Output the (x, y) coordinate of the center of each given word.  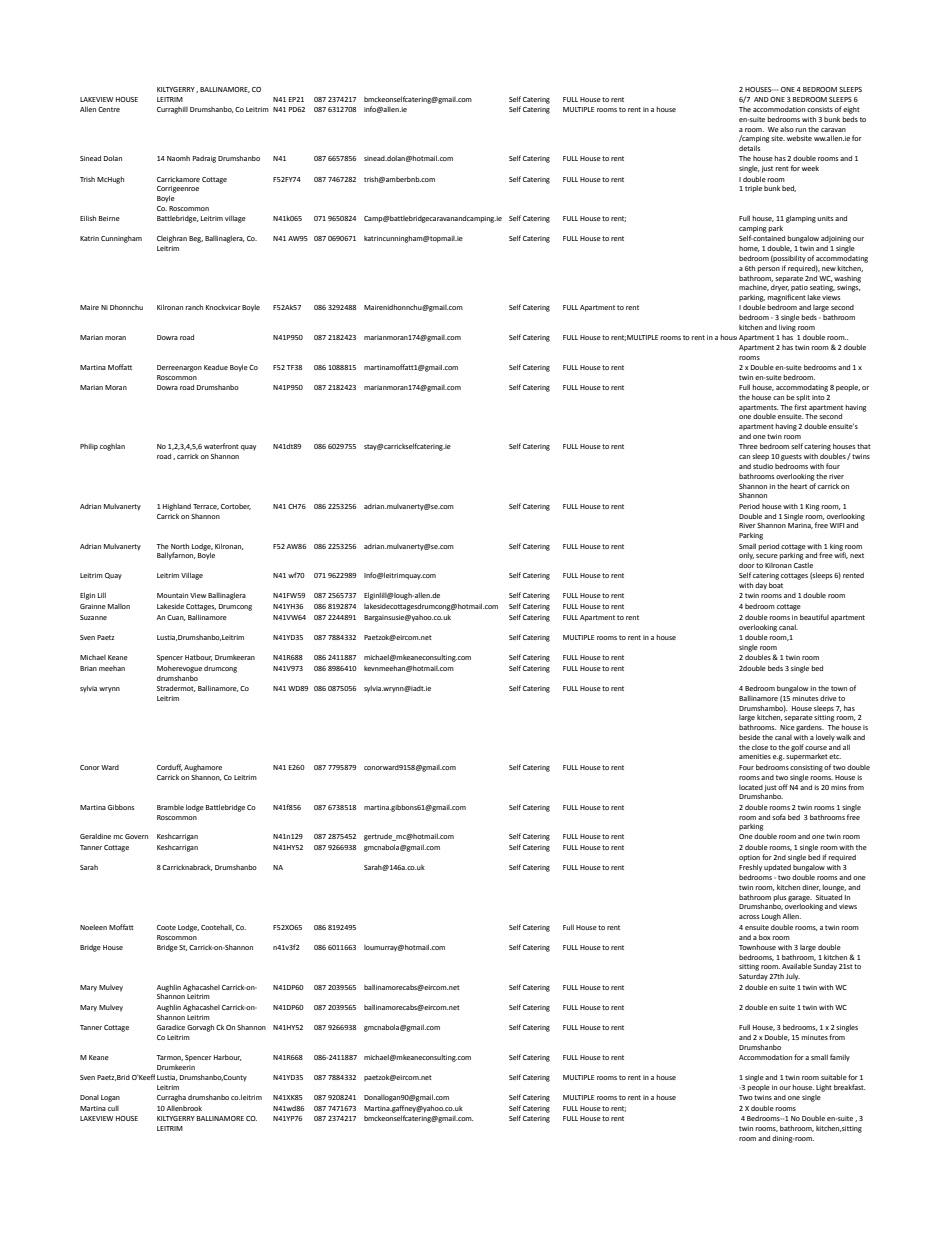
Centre (109, 109)
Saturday (753, 977)
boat (776, 585)
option (749, 858)
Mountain (172, 595)
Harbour (227, 1057)
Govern (136, 836)
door (747, 565)
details (749, 148)
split (803, 398)
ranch (194, 307)
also (787, 129)
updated (777, 868)
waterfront (221, 446)
